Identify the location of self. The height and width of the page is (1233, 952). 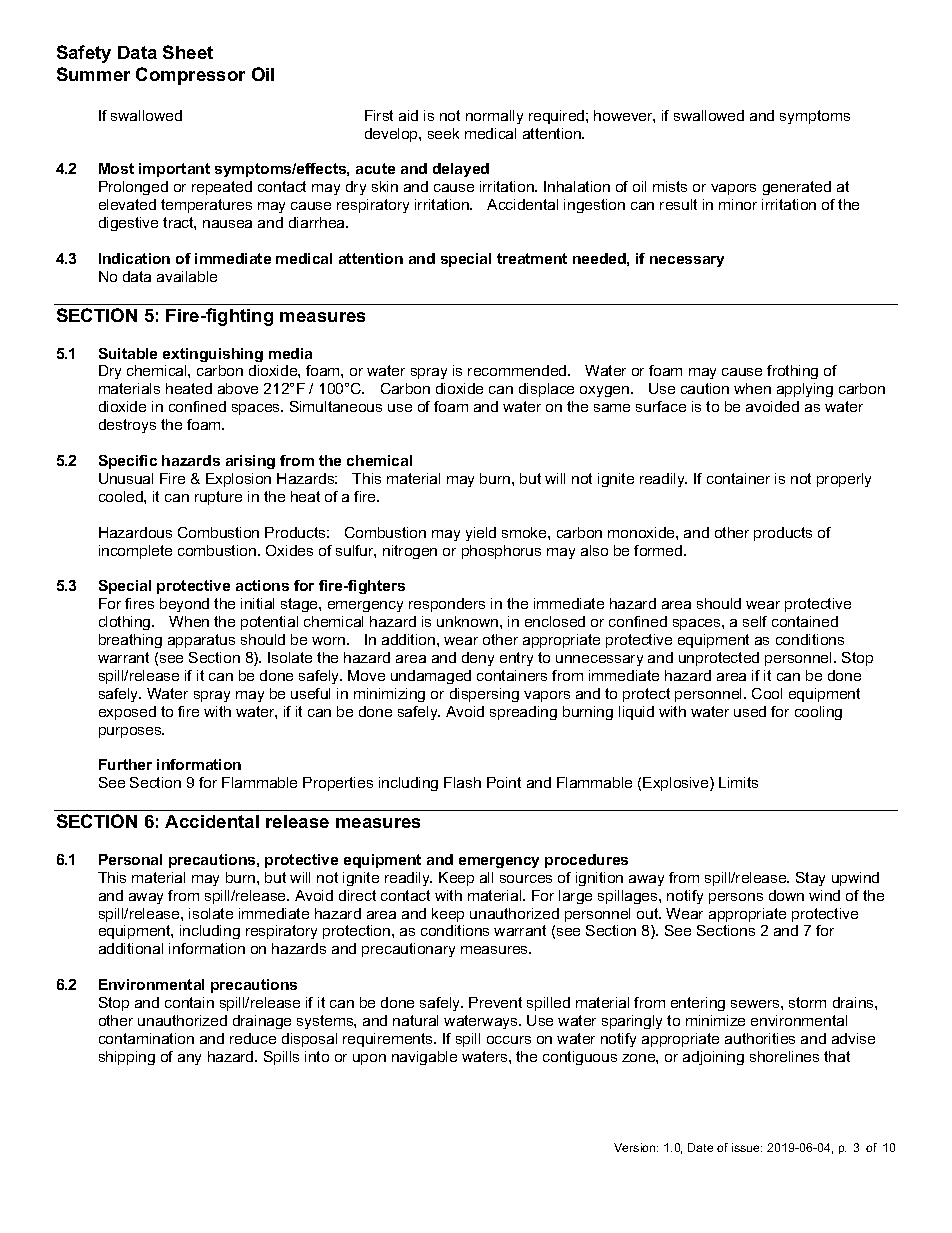
(755, 621).
